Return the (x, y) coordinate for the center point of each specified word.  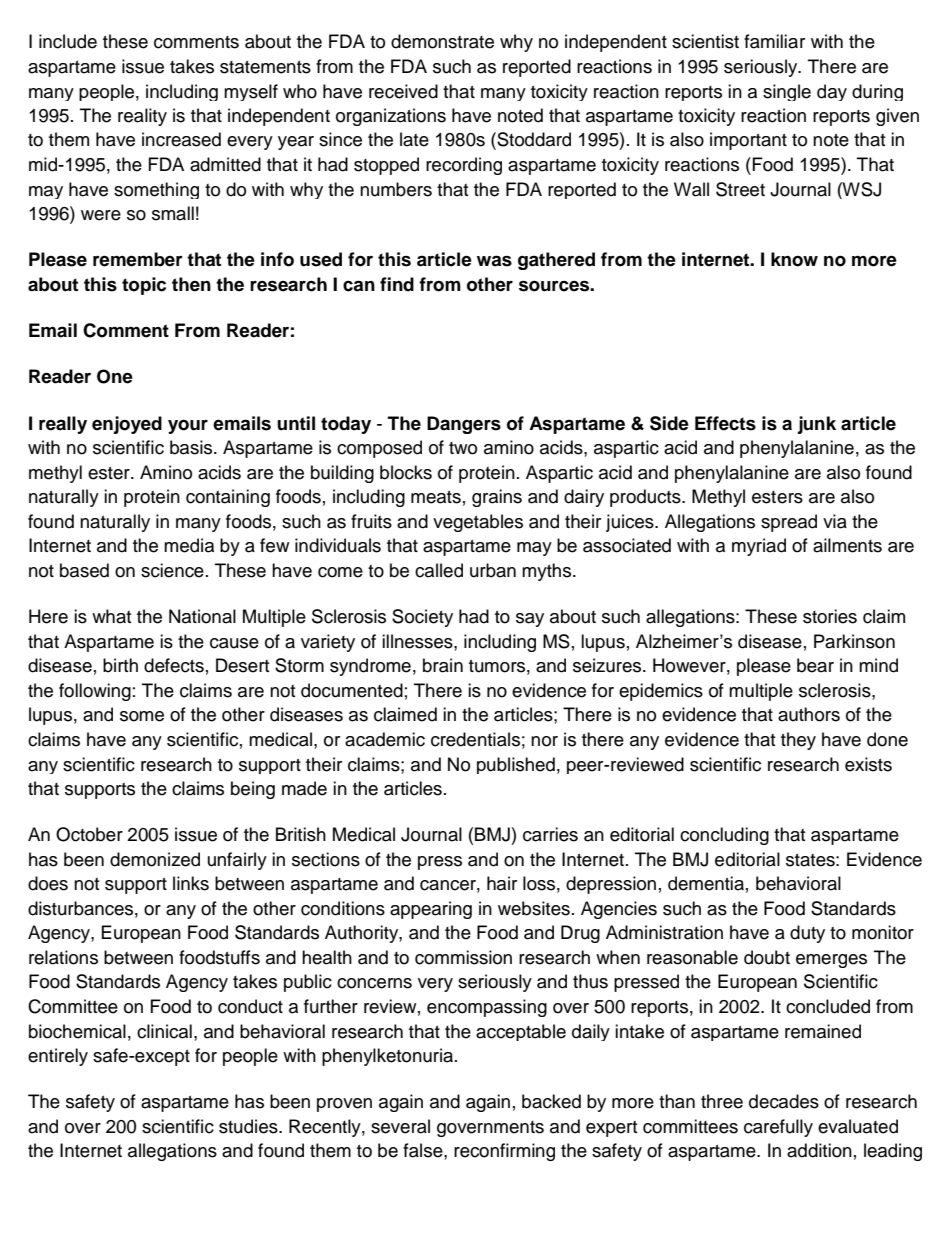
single (787, 92)
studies (249, 1126)
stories (830, 616)
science (172, 570)
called (439, 570)
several (400, 1126)
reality (142, 117)
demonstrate (442, 41)
